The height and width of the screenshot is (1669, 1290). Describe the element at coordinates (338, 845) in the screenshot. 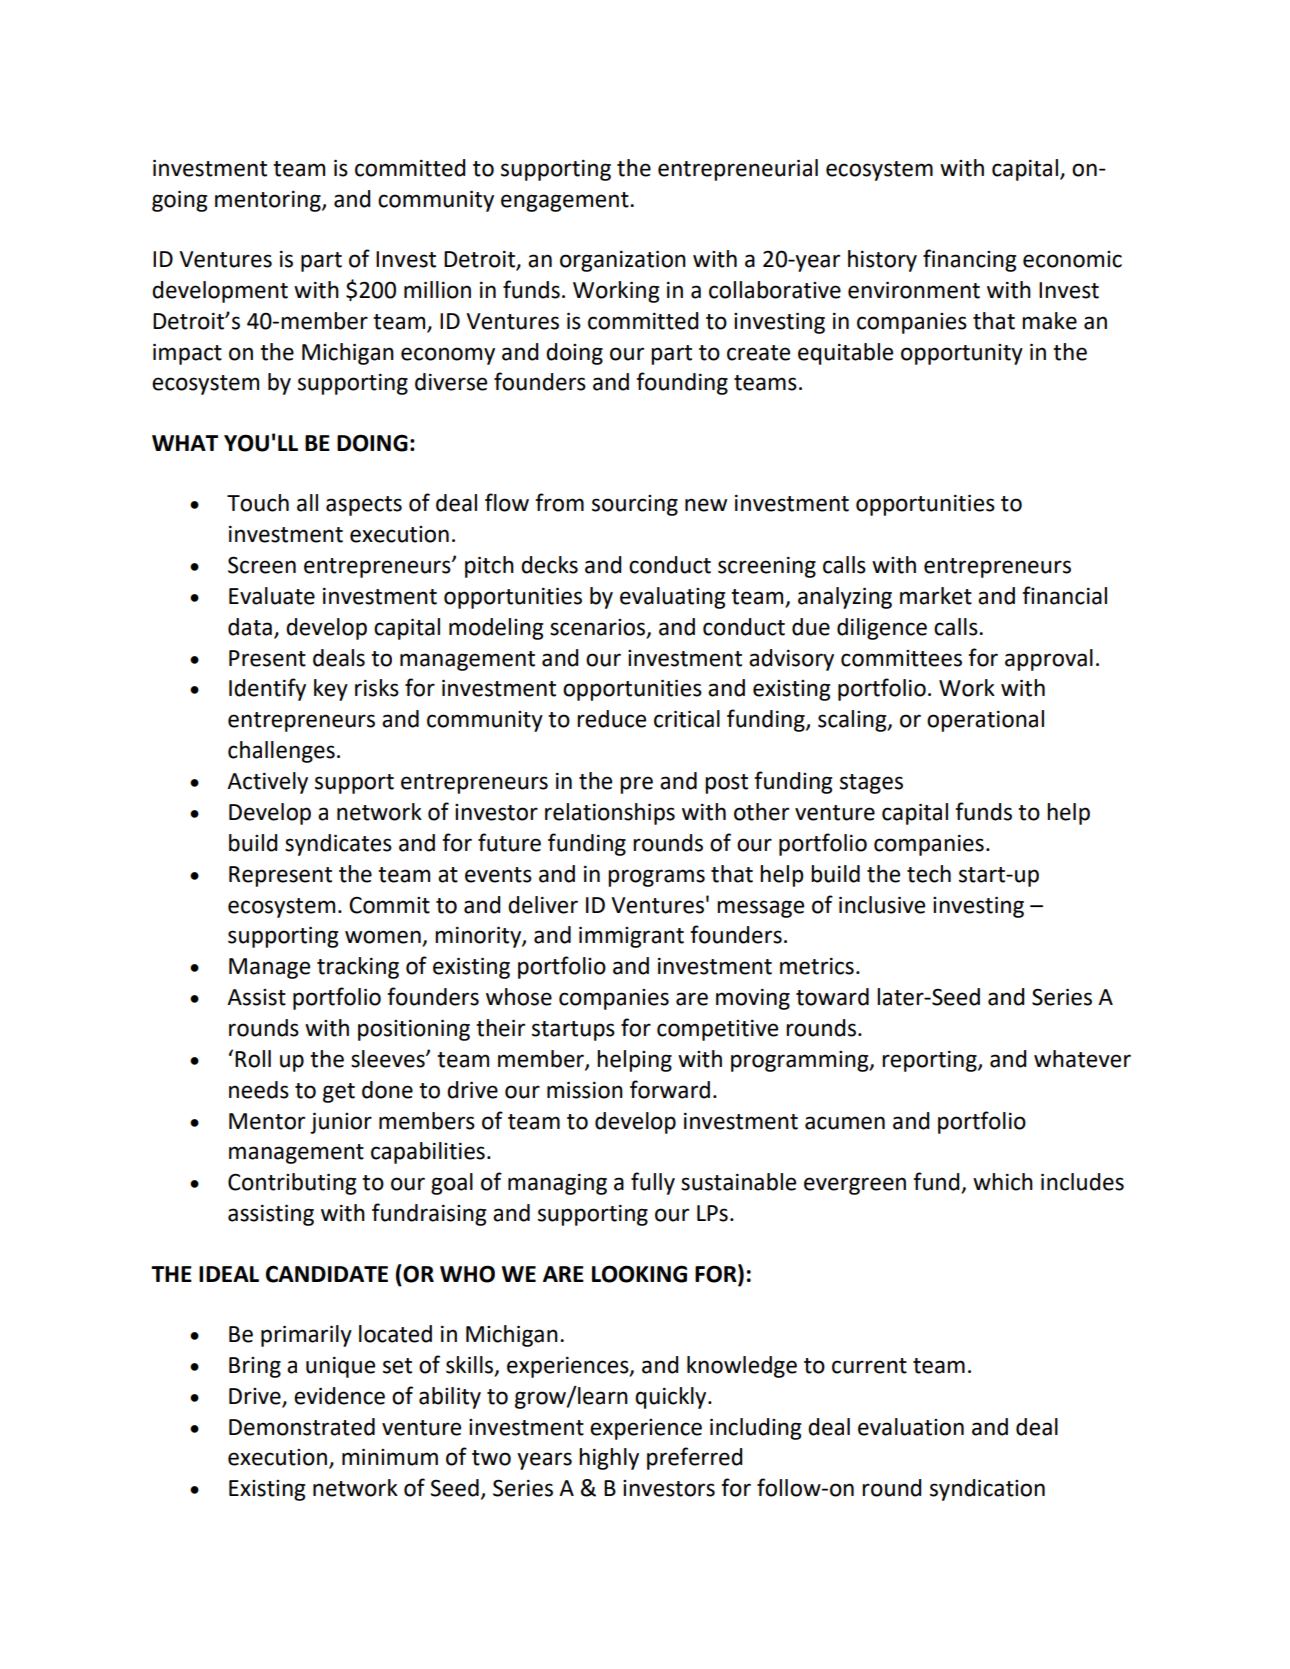

I see `syndicates` at that location.
